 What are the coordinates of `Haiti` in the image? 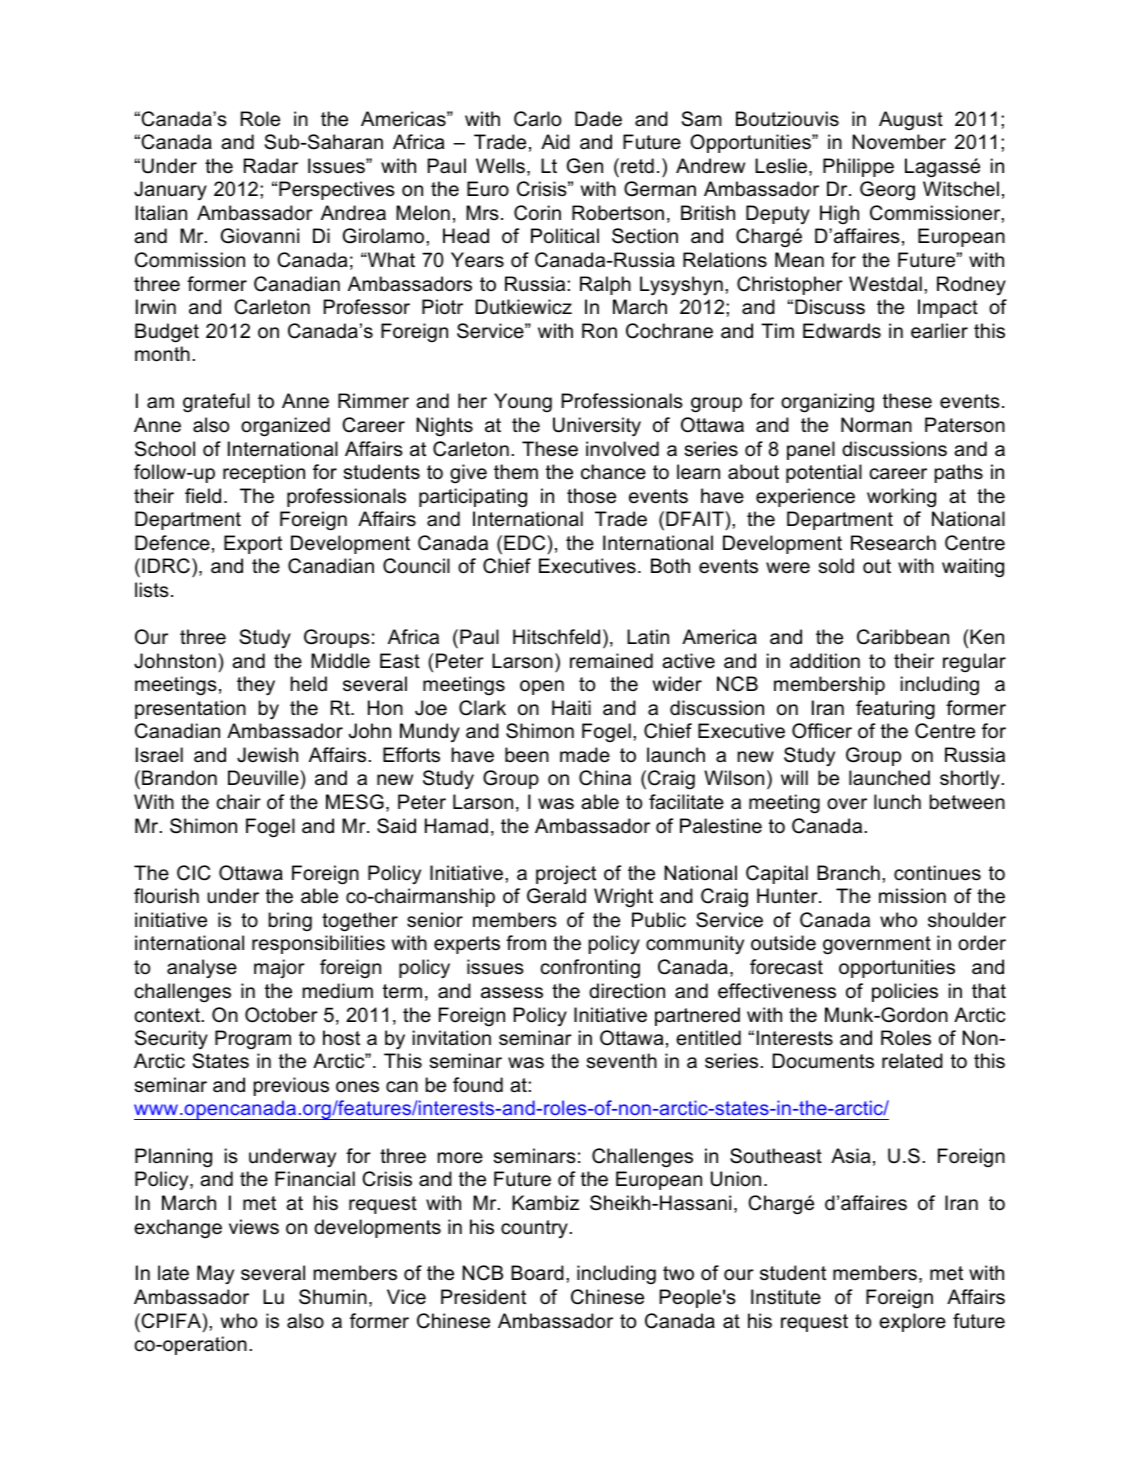 It's located at (571, 707).
